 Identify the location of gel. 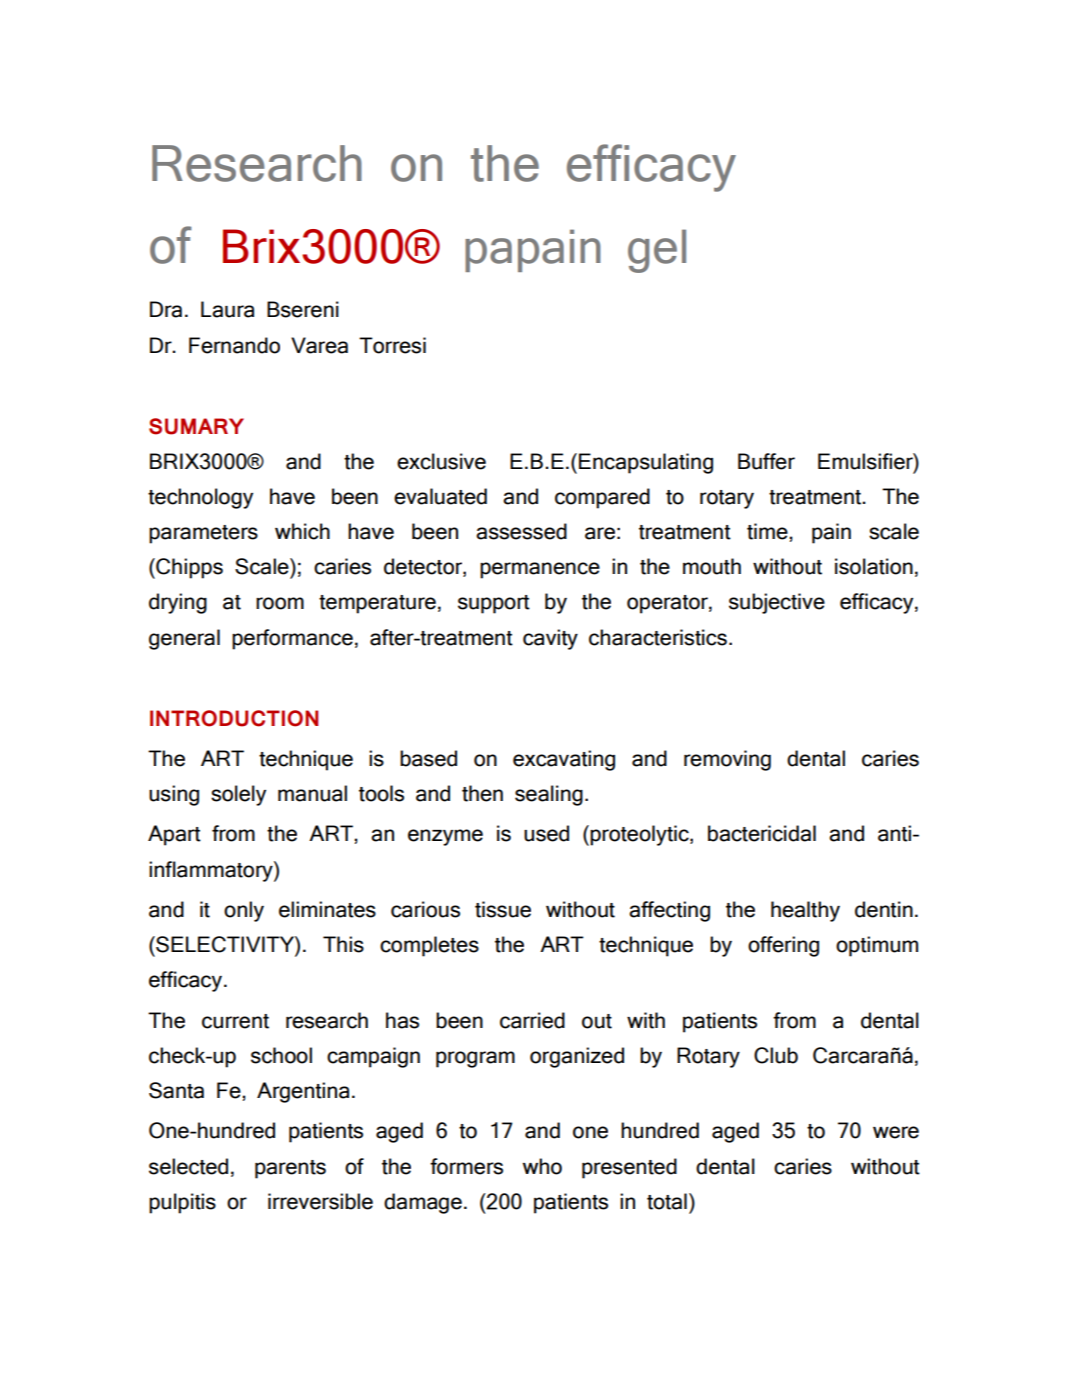
(657, 251).
